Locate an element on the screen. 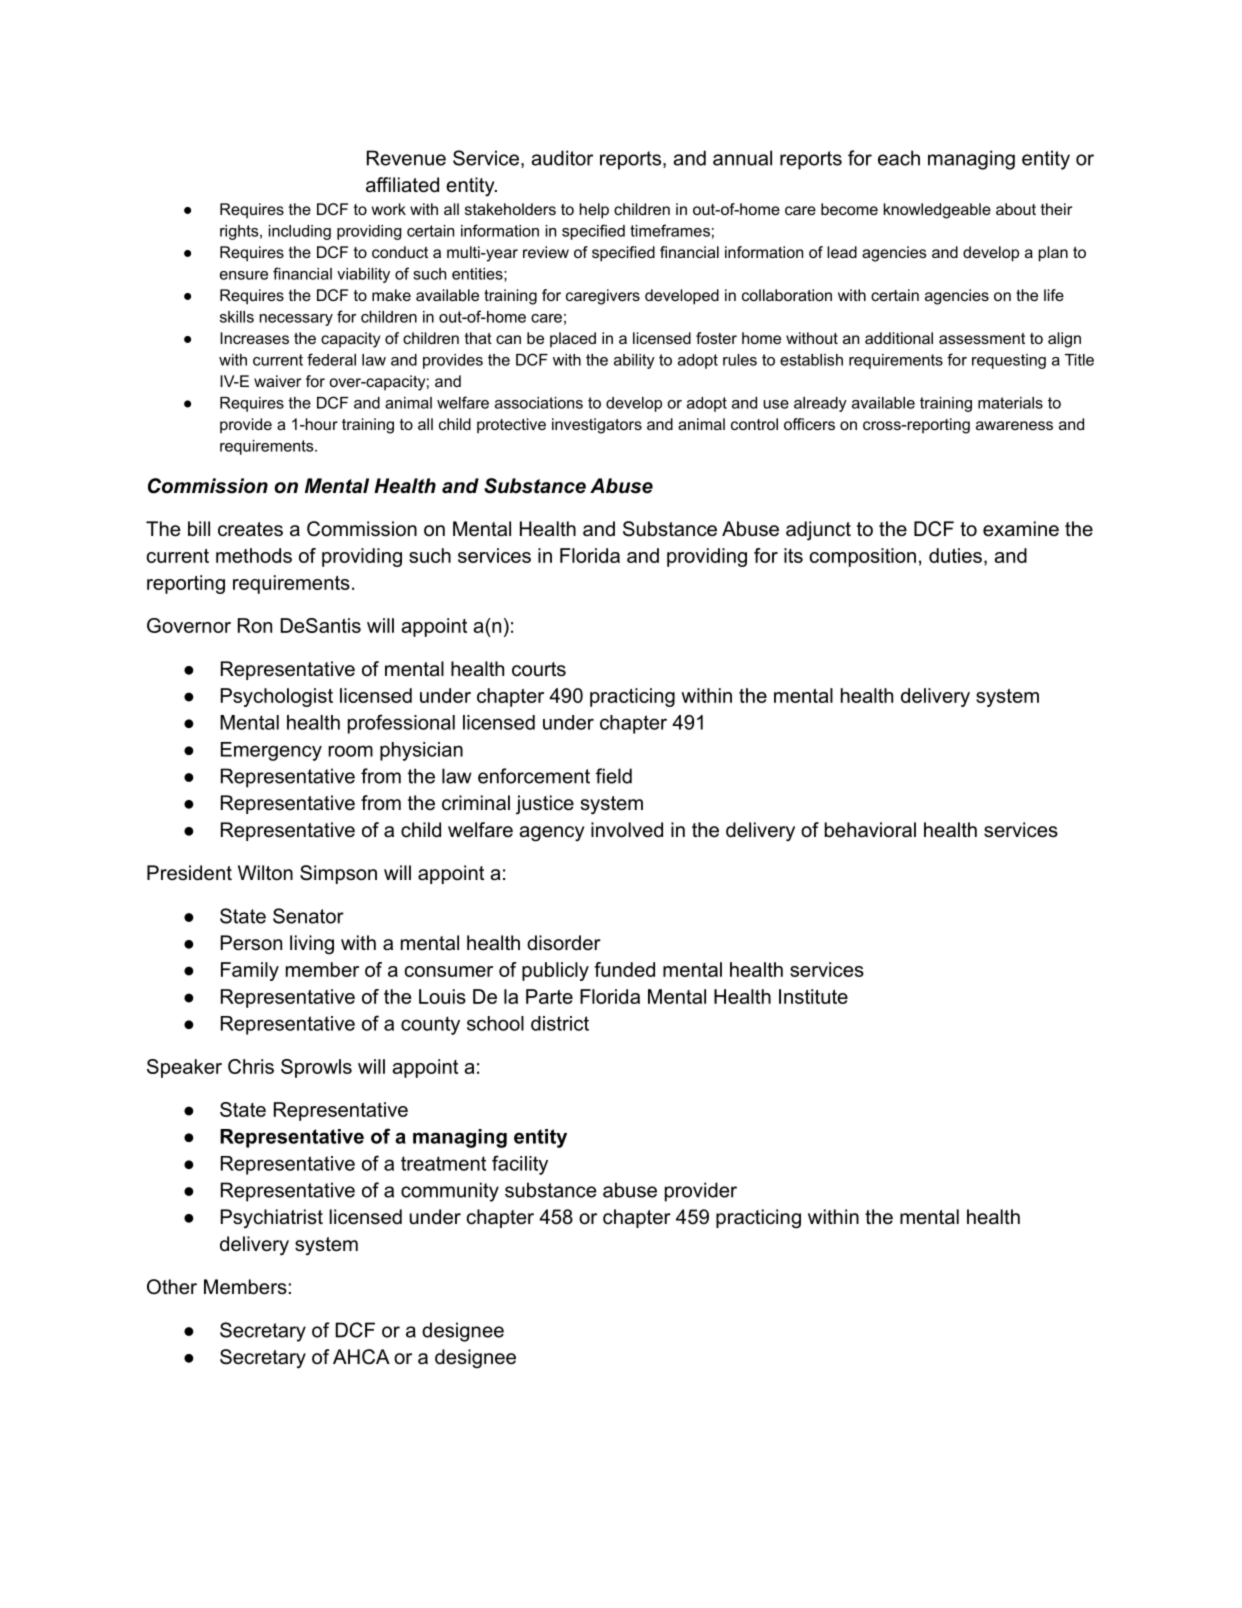 This screenshot has height=1608, width=1242. including is located at coordinates (300, 232).
